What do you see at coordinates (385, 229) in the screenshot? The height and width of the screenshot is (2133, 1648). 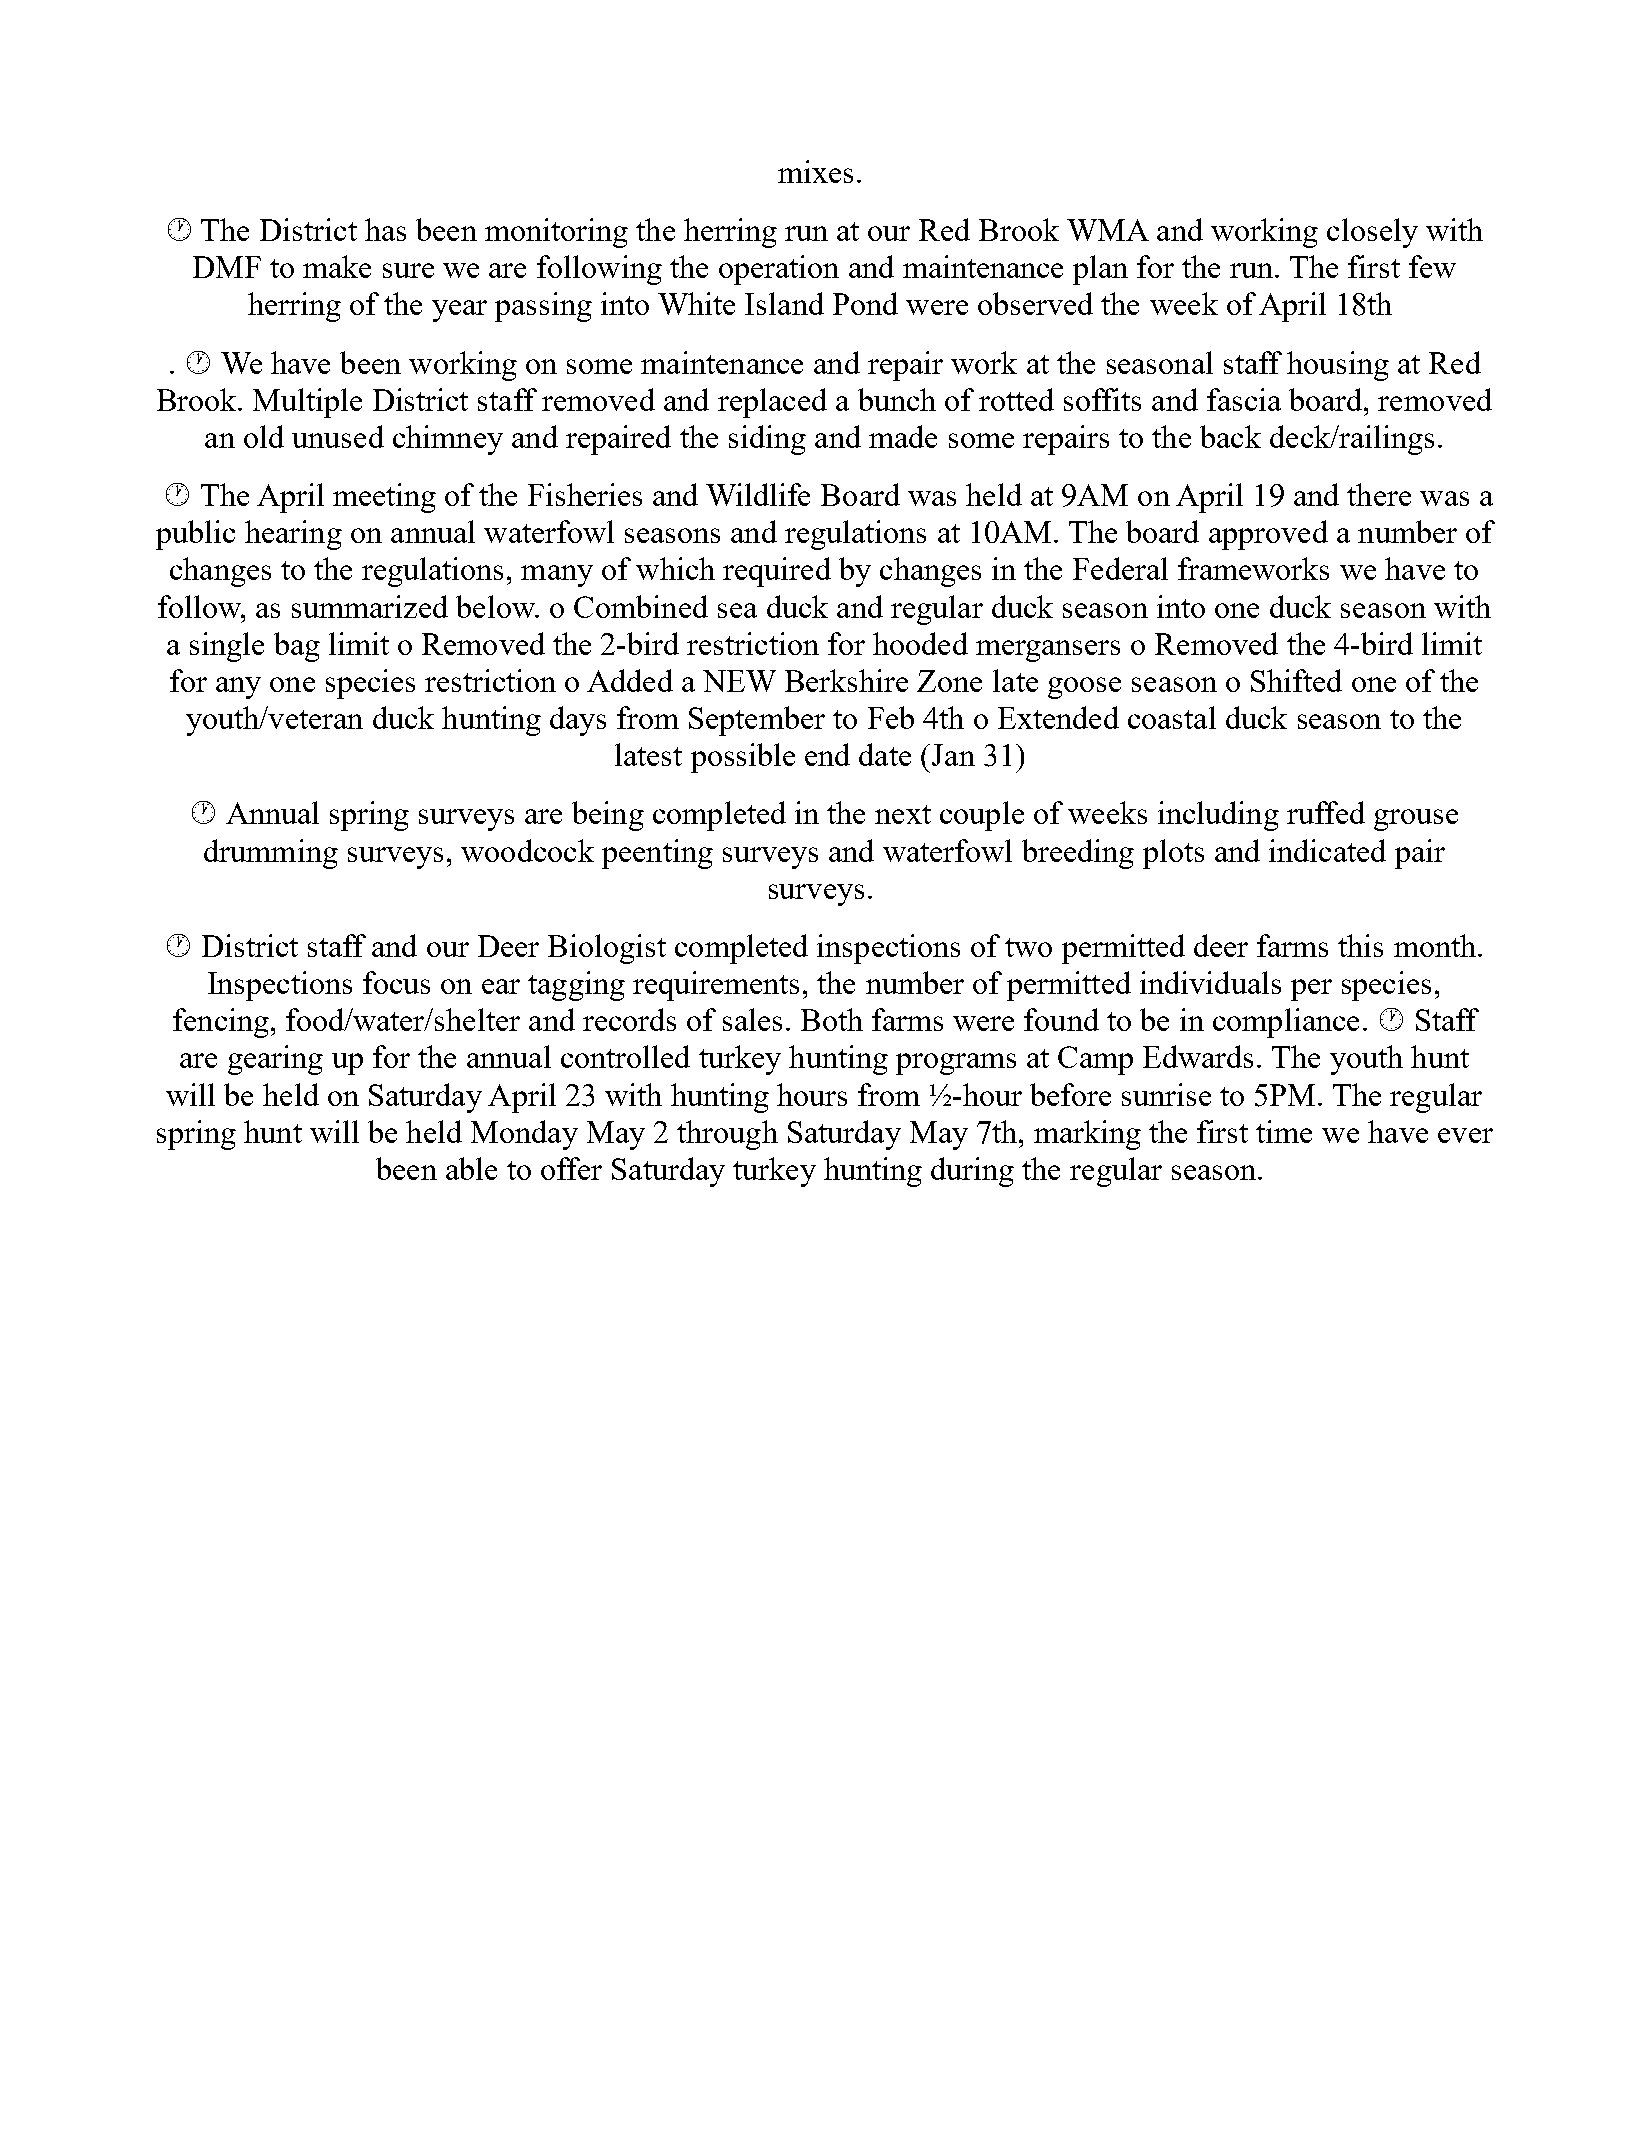 I see `has` at bounding box center [385, 229].
